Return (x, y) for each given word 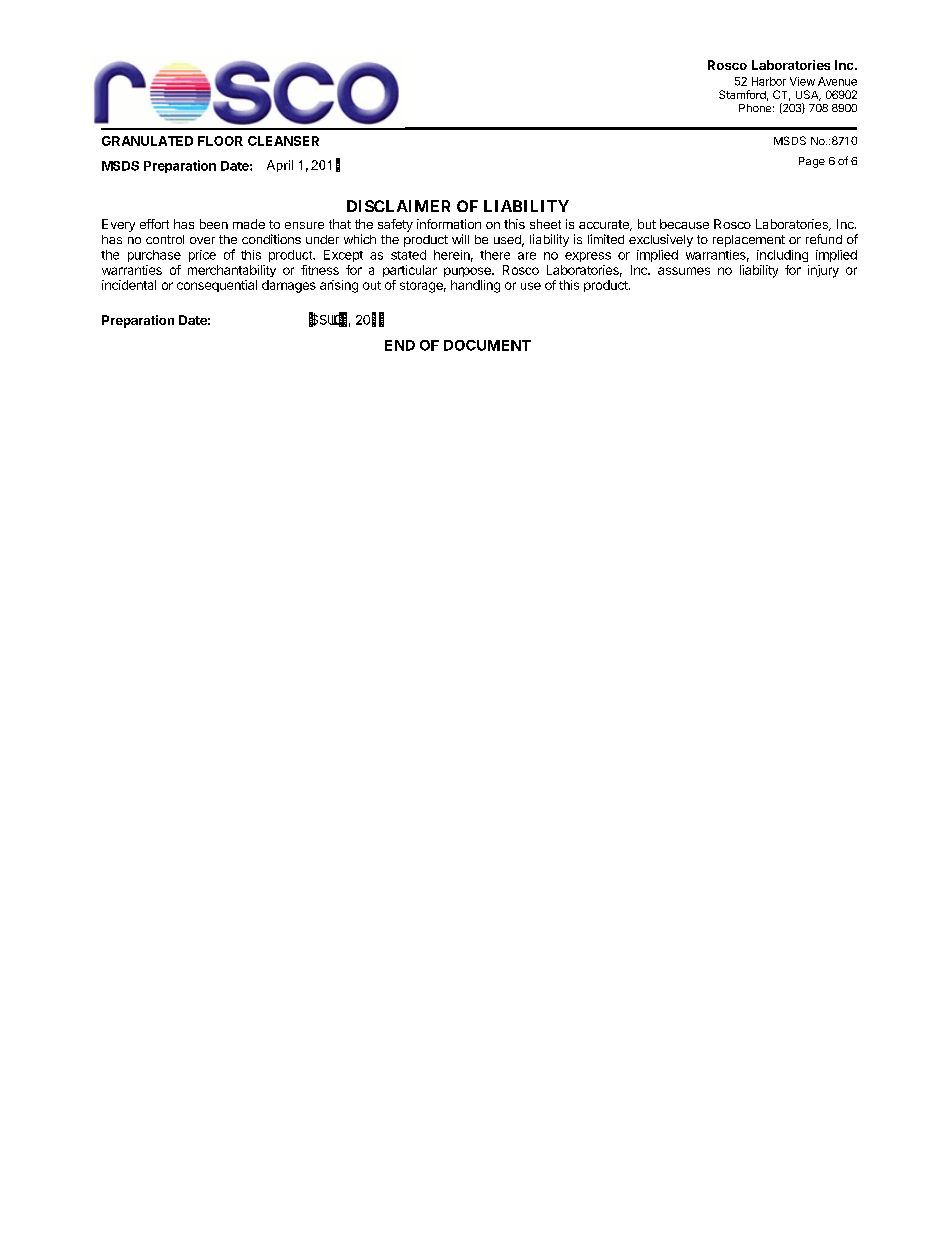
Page (812, 162)
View (802, 81)
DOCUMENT (487, 345)
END (400, 345)
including (782, 256)
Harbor (769, 81)
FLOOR (220, 141)
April (280, 166)
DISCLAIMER (398, 206)
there (495, 255)
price (202, 256)
